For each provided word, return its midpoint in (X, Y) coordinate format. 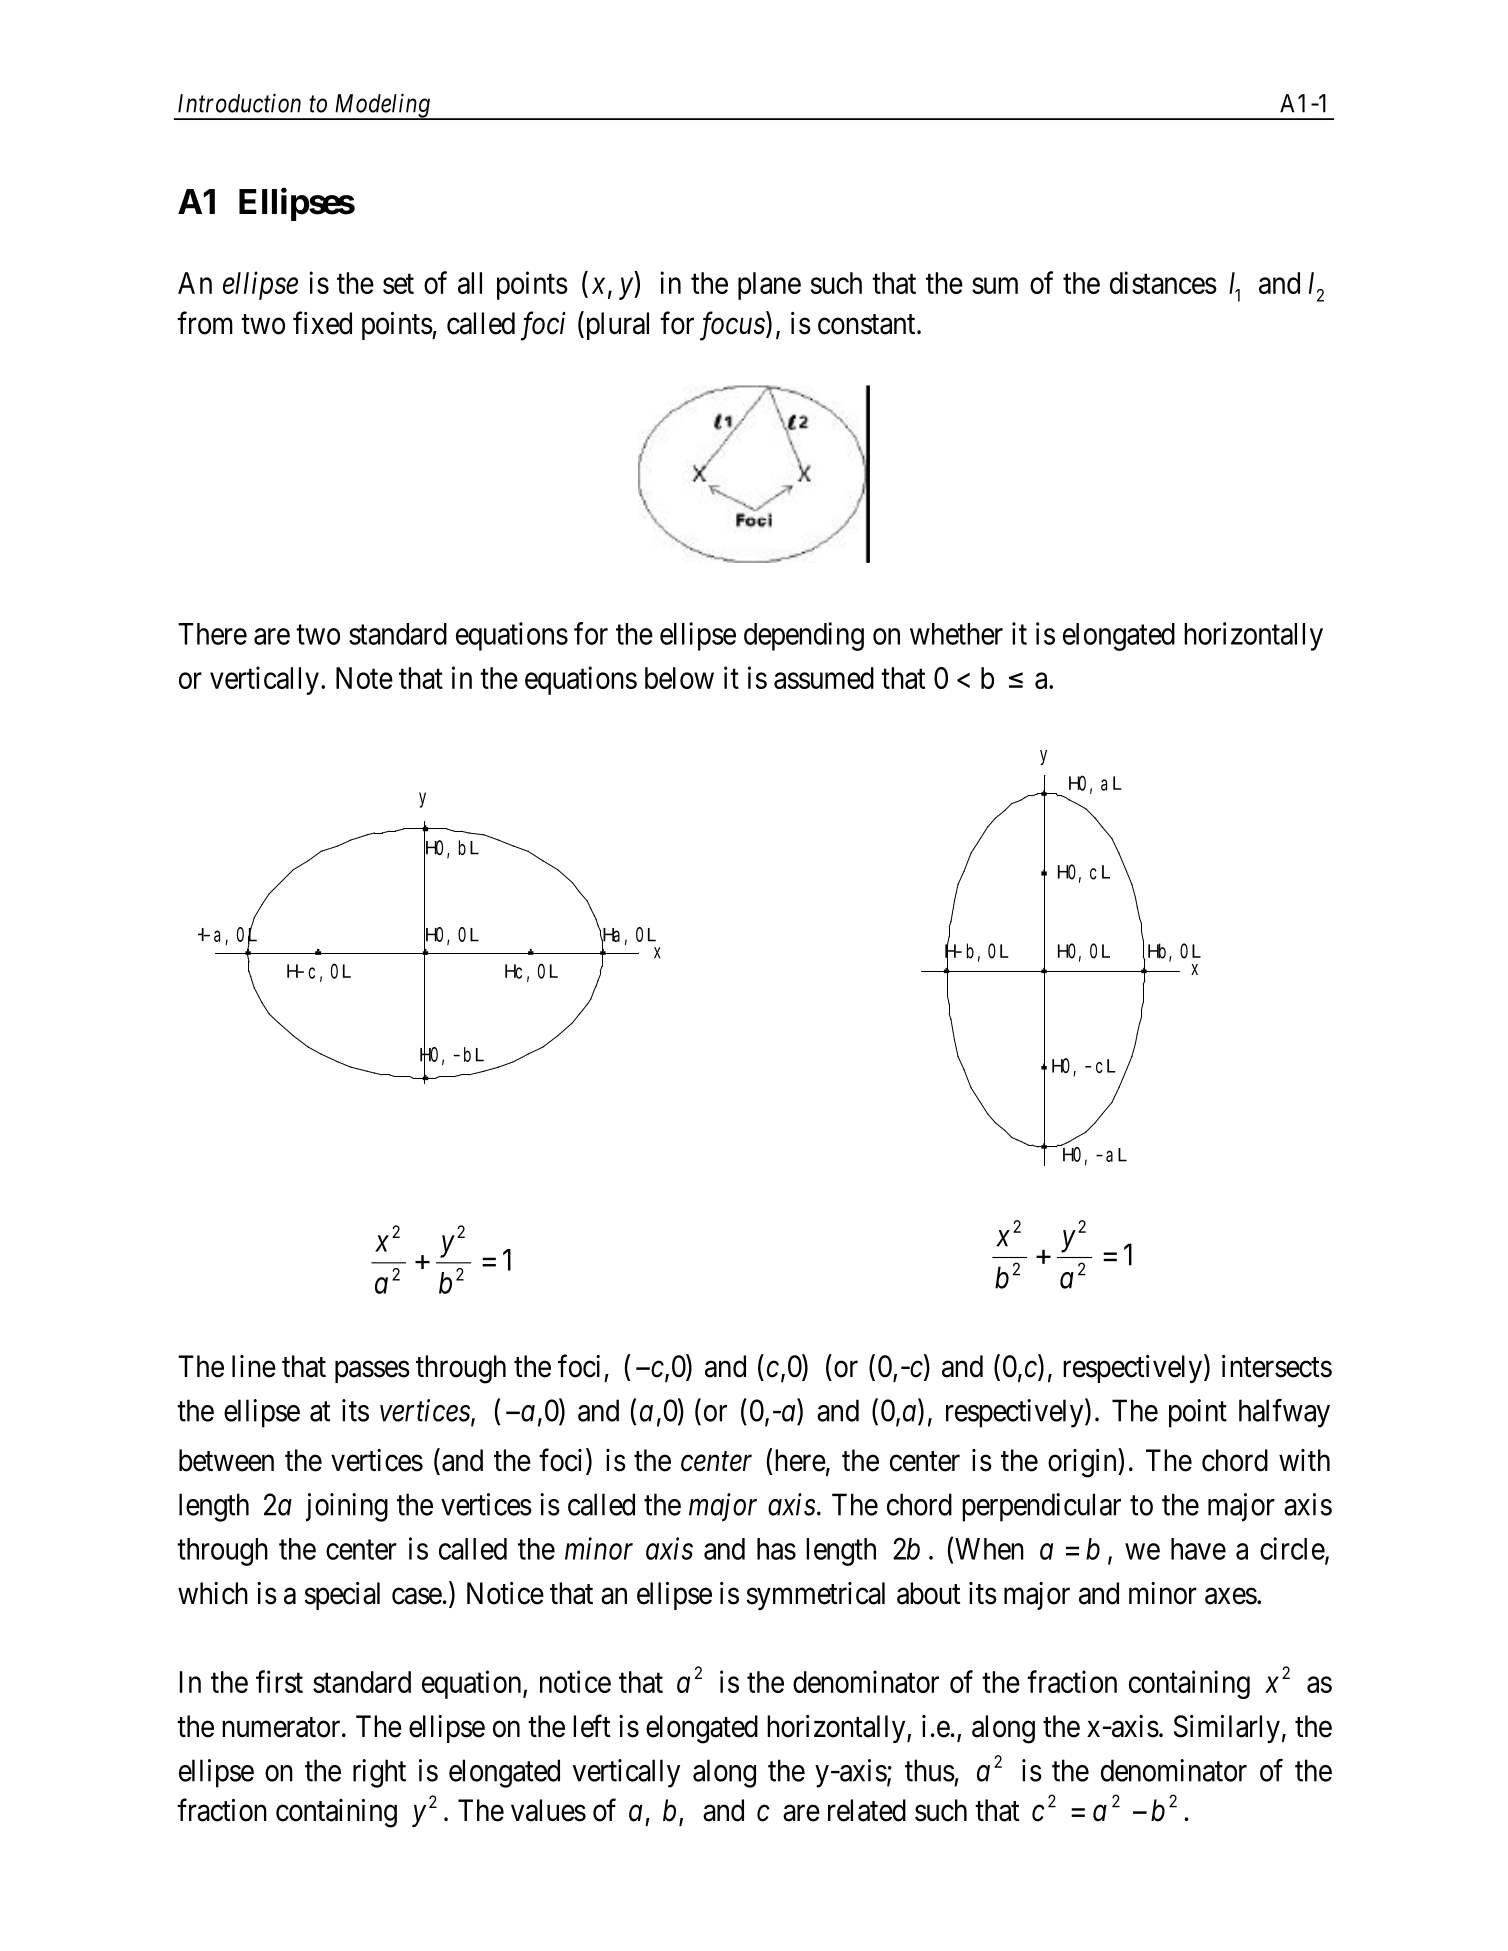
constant (868, 324)
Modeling (382, 106)
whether (956, 634)
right (379, 1773)
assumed (824, 678)
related (867, 1810)
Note (364, 678)
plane (769, 286)
